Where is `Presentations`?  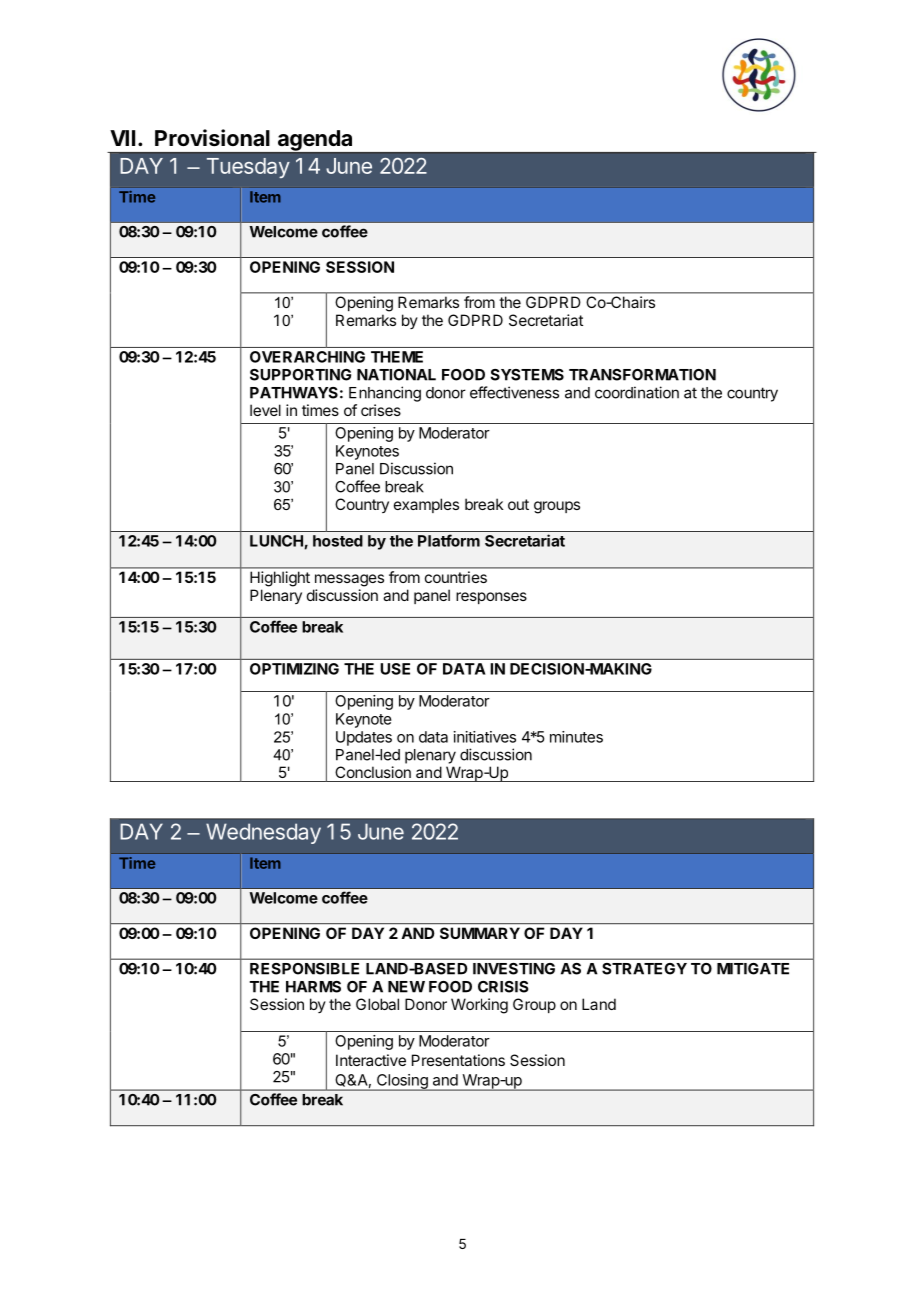 Presentations is located at coordinates (458, 1060).
